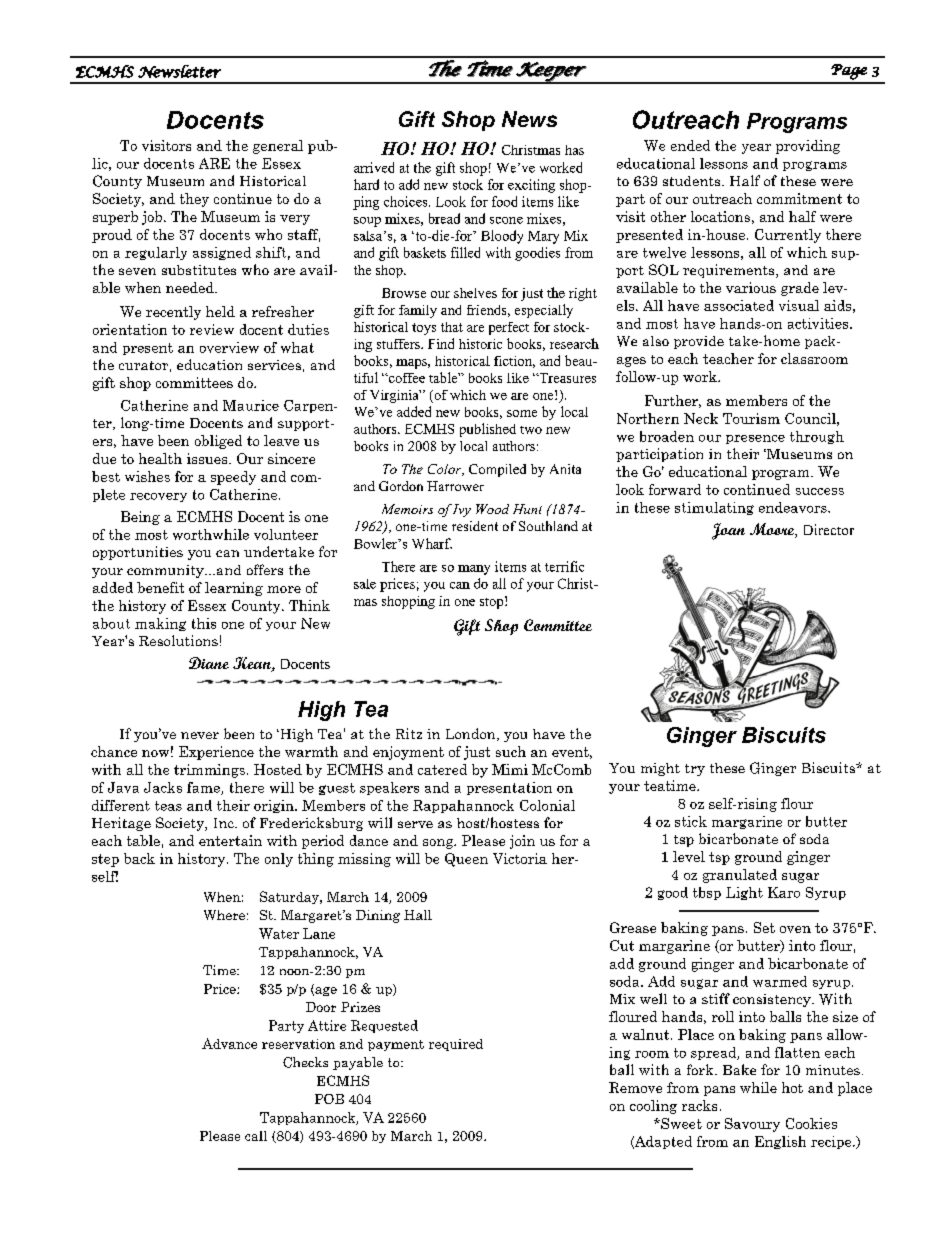 The image size is (952, 1233). I want to click on food, so click(504, 201).
